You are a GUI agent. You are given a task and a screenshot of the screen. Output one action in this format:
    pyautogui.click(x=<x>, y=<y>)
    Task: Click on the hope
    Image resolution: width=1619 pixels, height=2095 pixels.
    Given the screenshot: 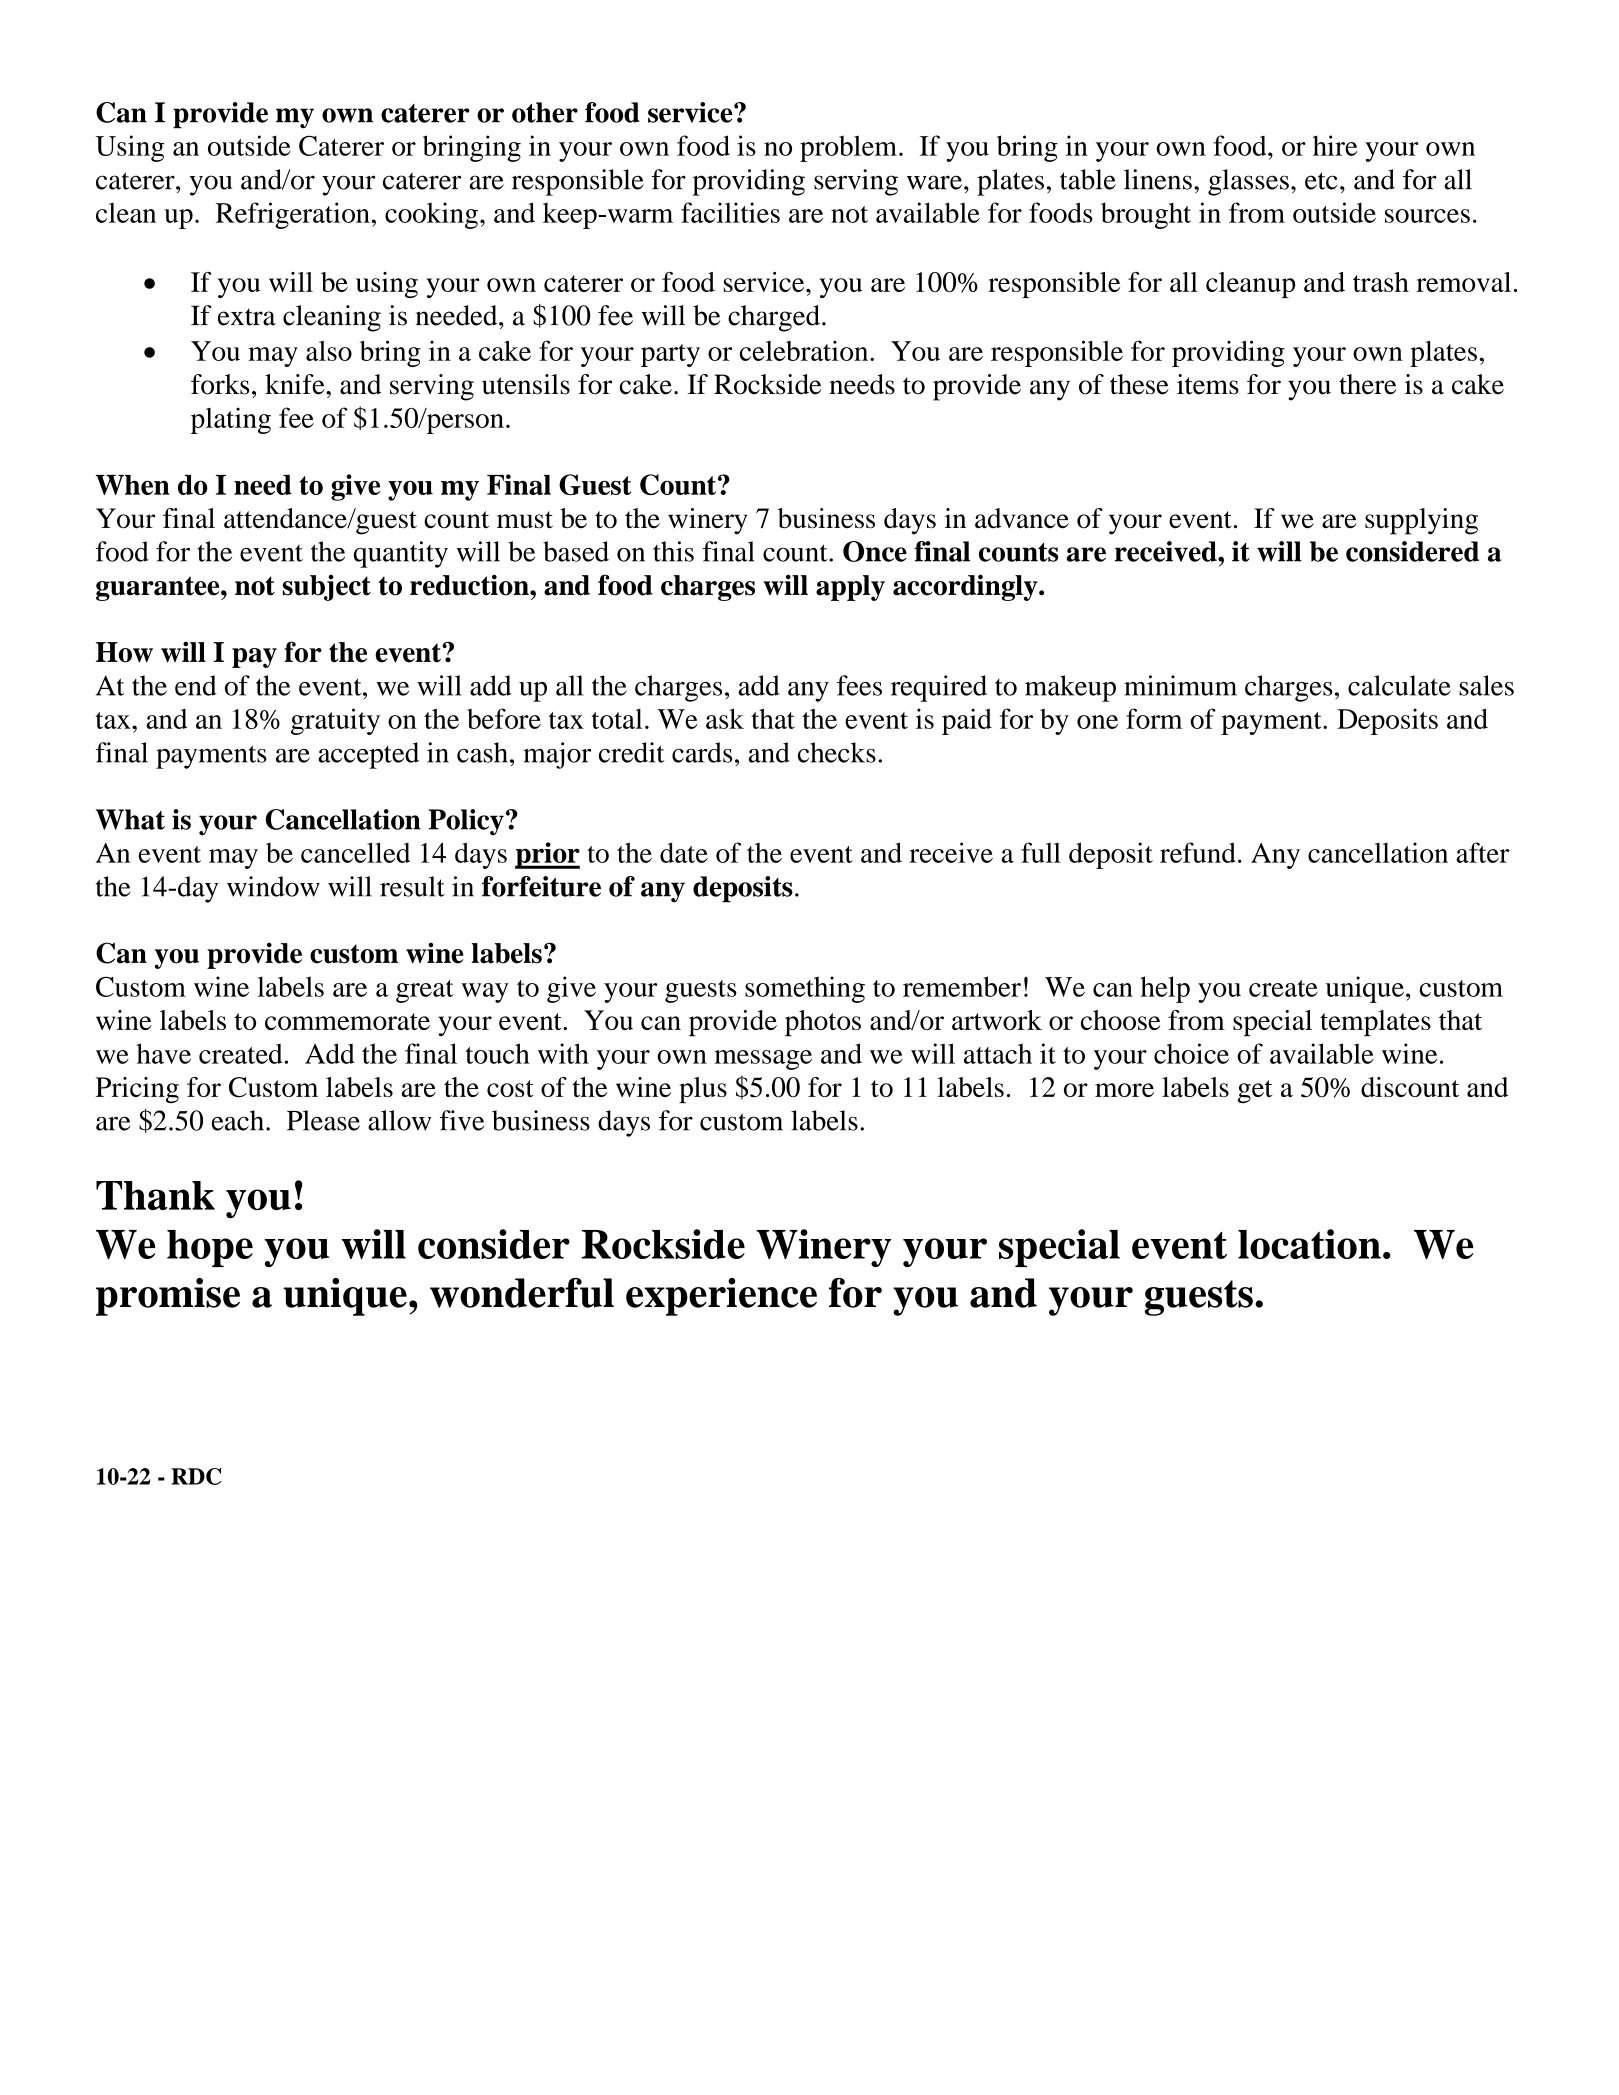 What is the action you would take?
    pyautogui.click(x=210, y=1248)
